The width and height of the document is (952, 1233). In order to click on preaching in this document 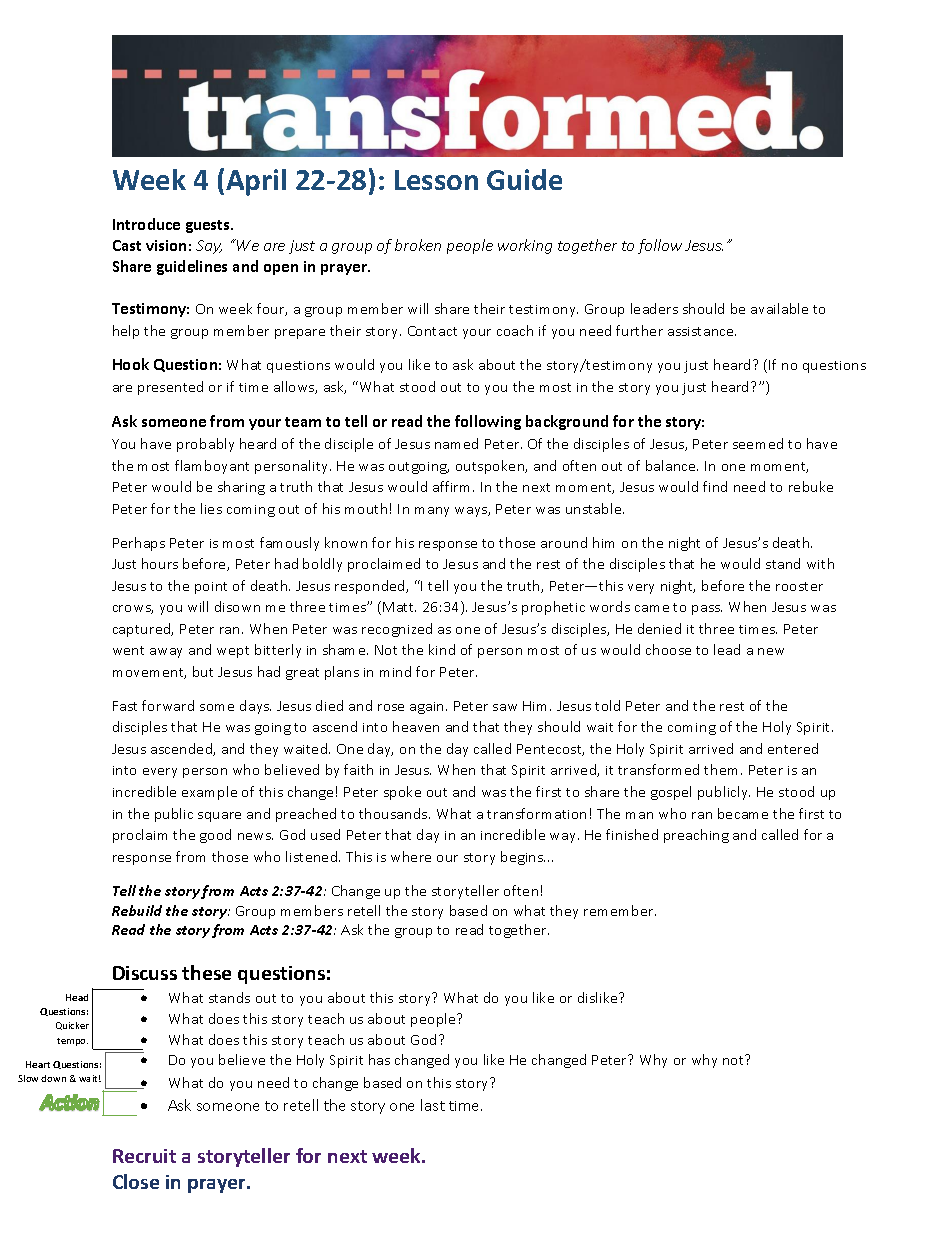, I will do `click(696, 836)`.
